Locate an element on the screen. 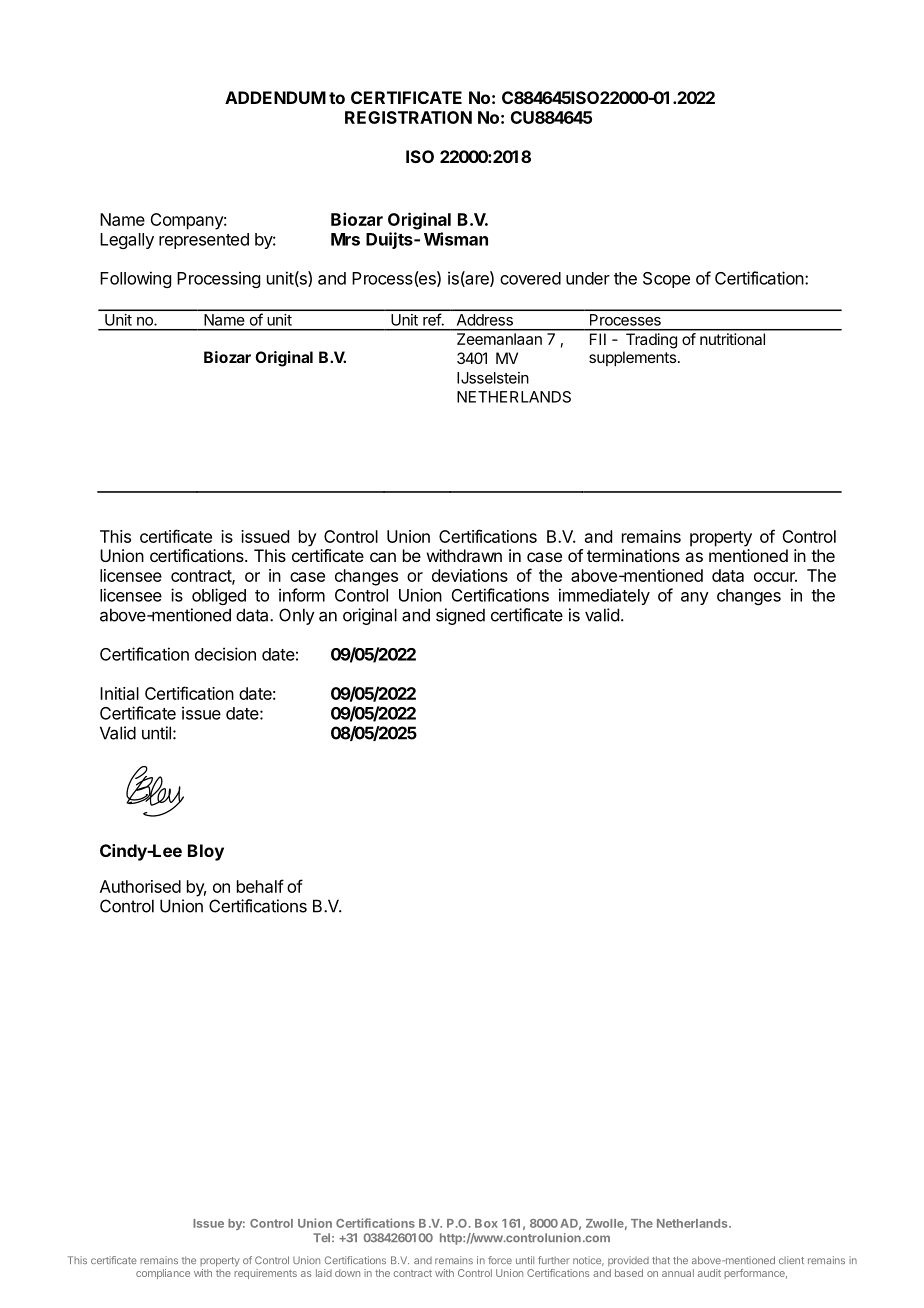 This screenshot has width=924, height=1308. Authorised is located at coordinates (140, 886).
